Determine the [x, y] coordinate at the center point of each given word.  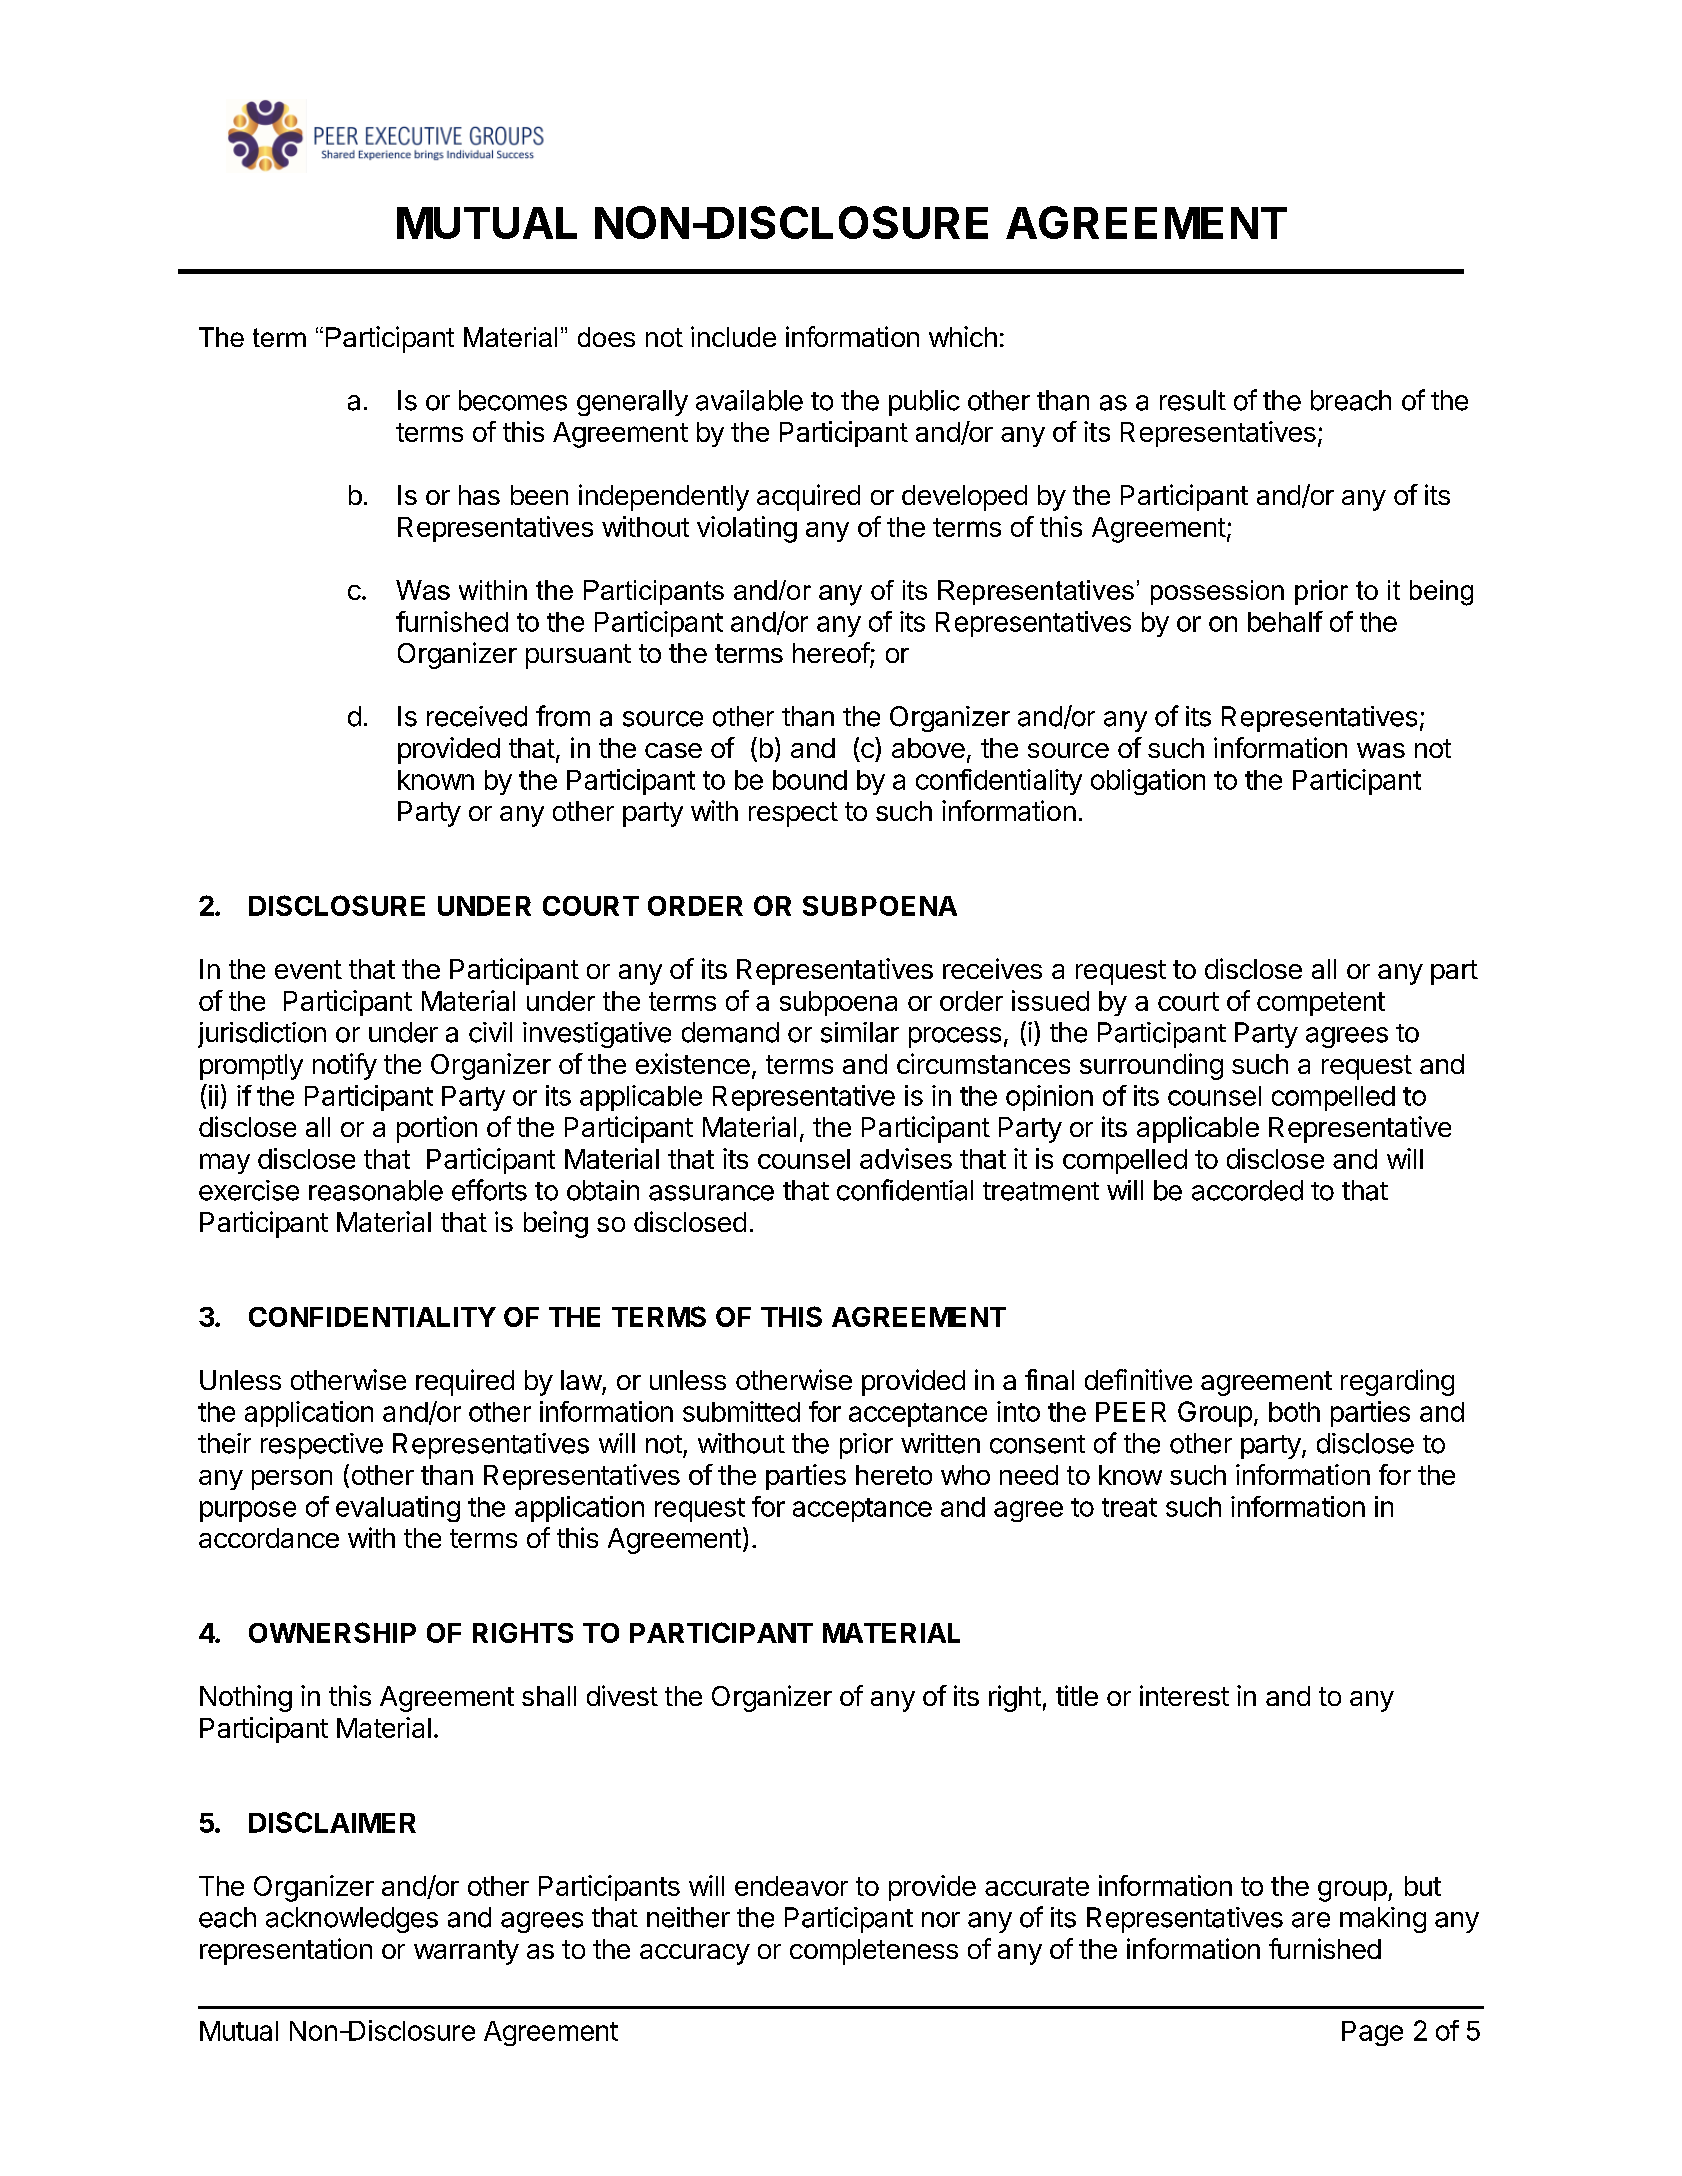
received [477, 716]
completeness [874, 1952]
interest [1184, 1695]
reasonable [376, 1190]
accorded [1247, 1190]
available [749, 400]
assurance [711, 1193]
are [1311, 1920]
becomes [513, 400]
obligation [1148, 782]
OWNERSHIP [332, 1632]
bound [810, 780]
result [1193, 400]
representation [286, 1951]
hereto [894, 1475]
